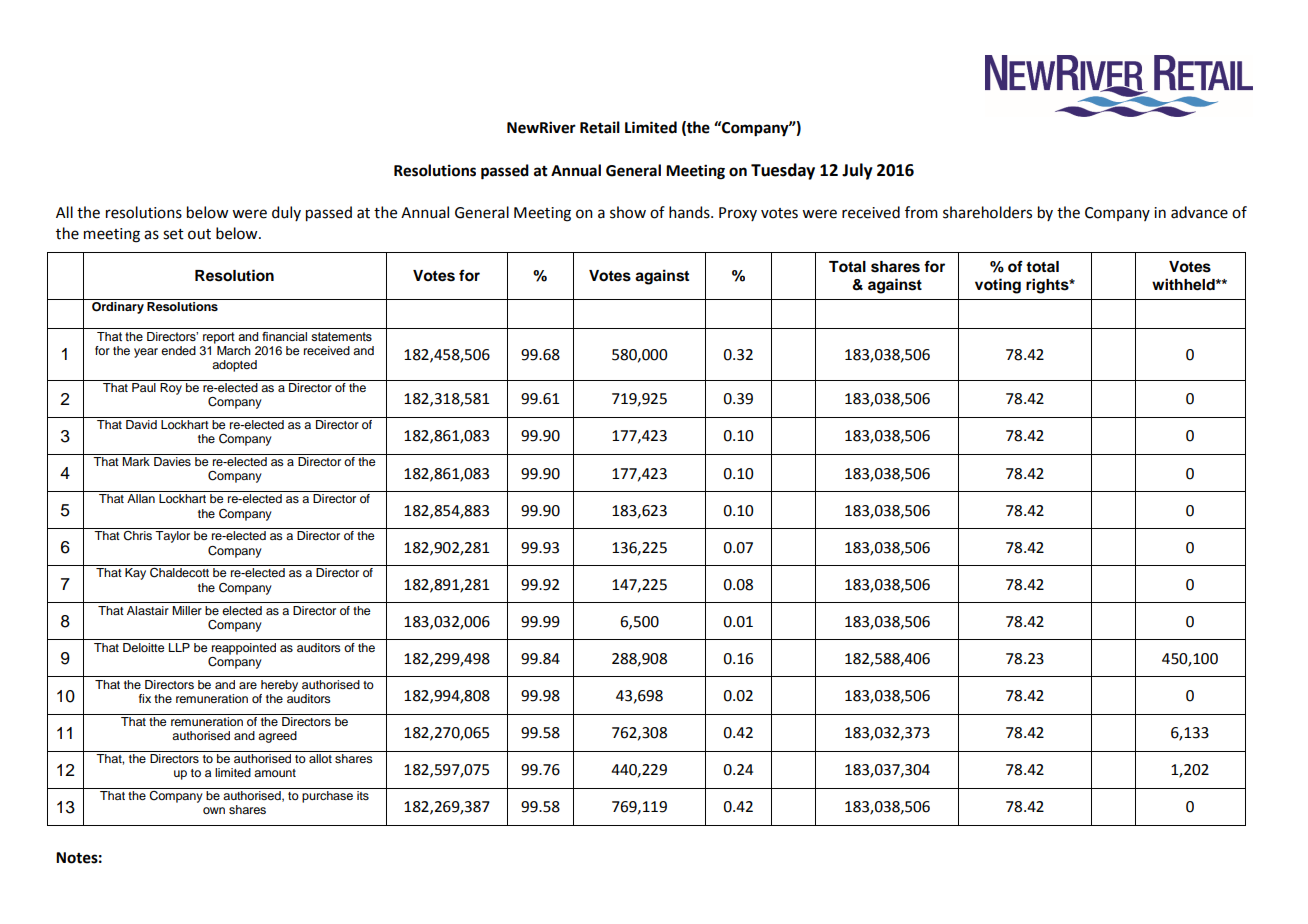  Describe the element at coordinates (987, 212) in the screenshot. I see `shareholders` at that location.
